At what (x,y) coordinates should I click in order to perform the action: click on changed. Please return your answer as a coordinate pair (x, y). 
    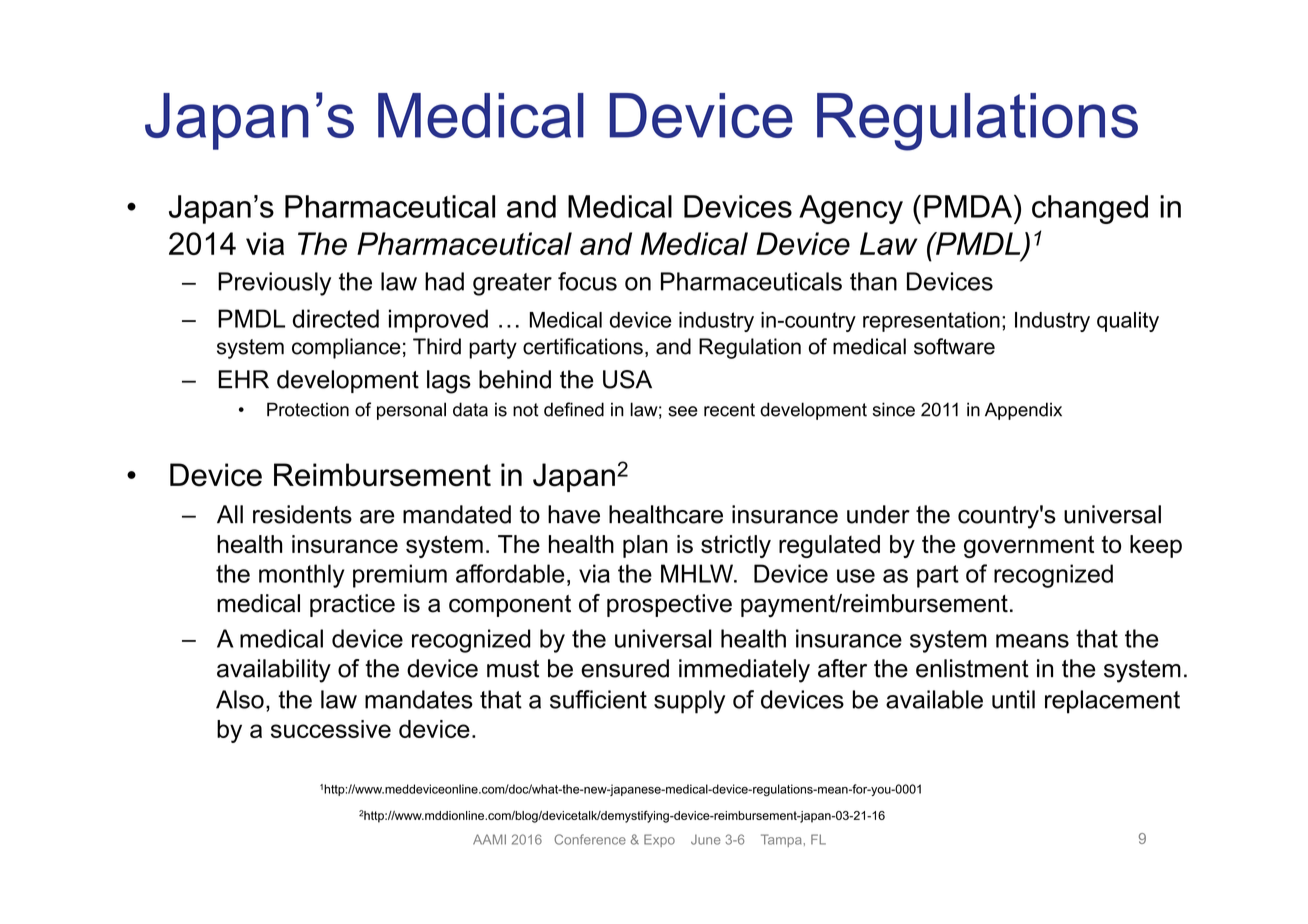
    Looking at the image, I should click on (1090, 209).
